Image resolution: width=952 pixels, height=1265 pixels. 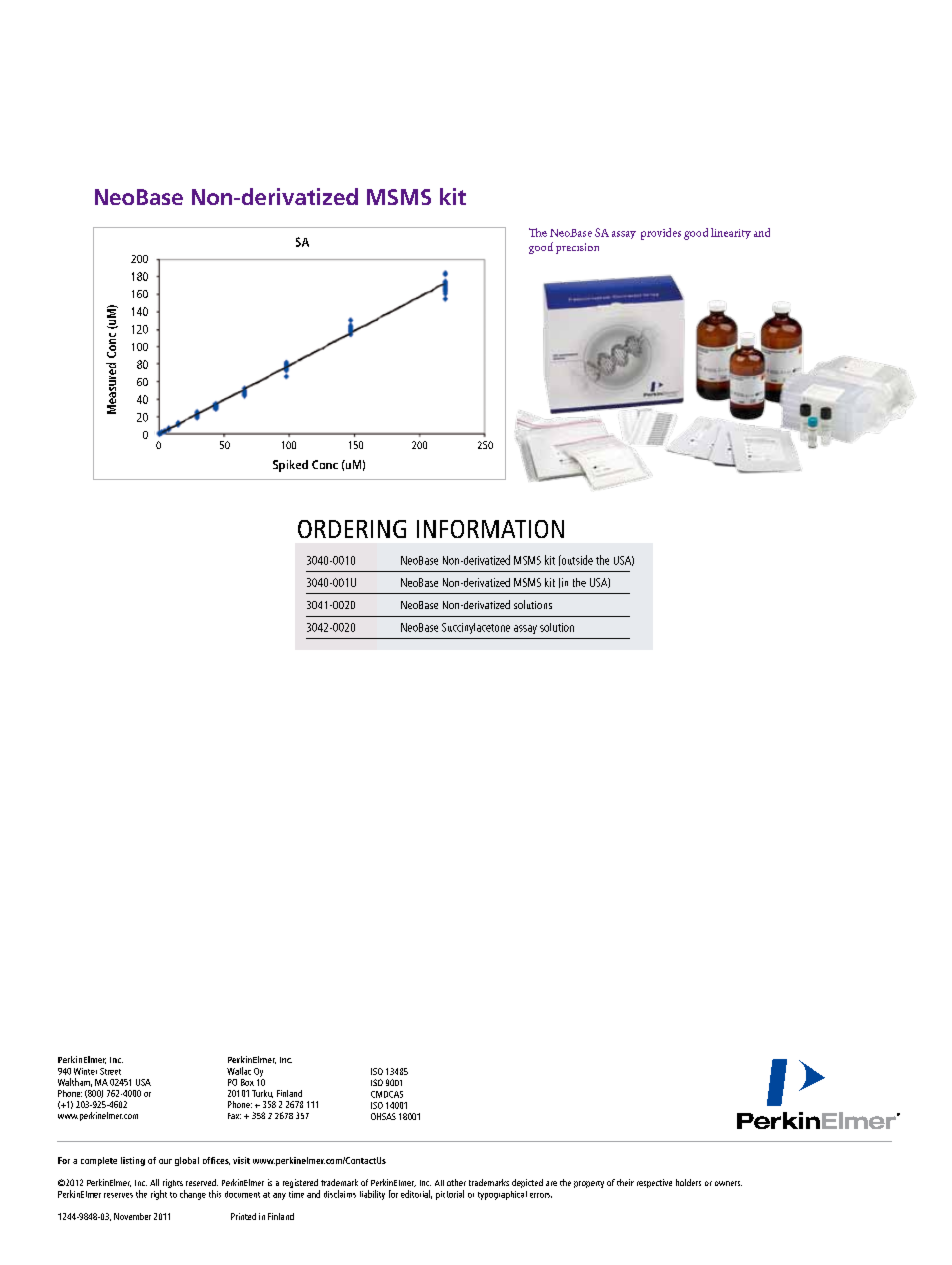 What do you see at coordinates (372, 1195) in the screenshot?
I see `liability` at bounding box center [372, 1195].
